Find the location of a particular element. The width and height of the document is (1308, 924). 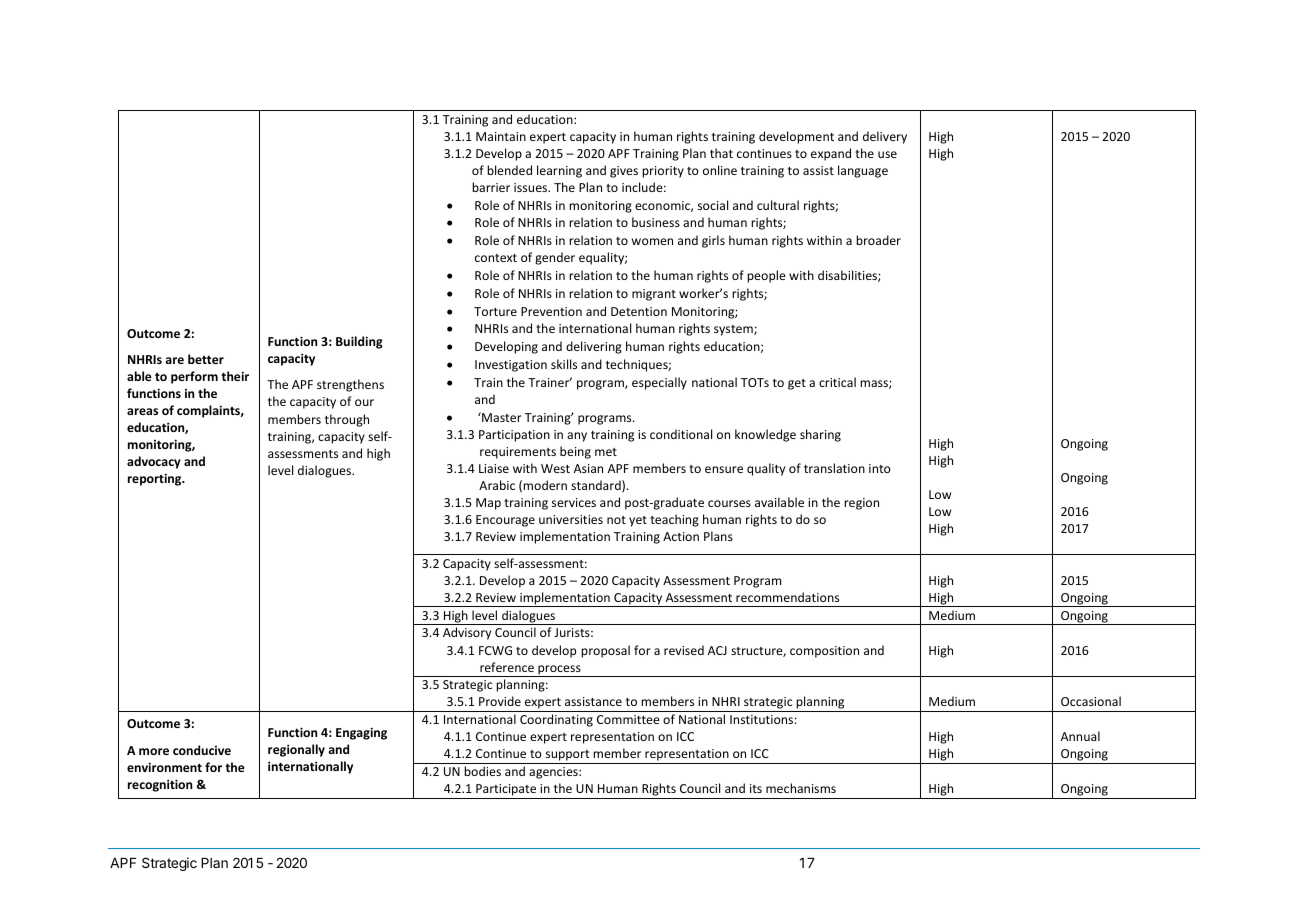

proposal is located at coordinates (605, 651).
